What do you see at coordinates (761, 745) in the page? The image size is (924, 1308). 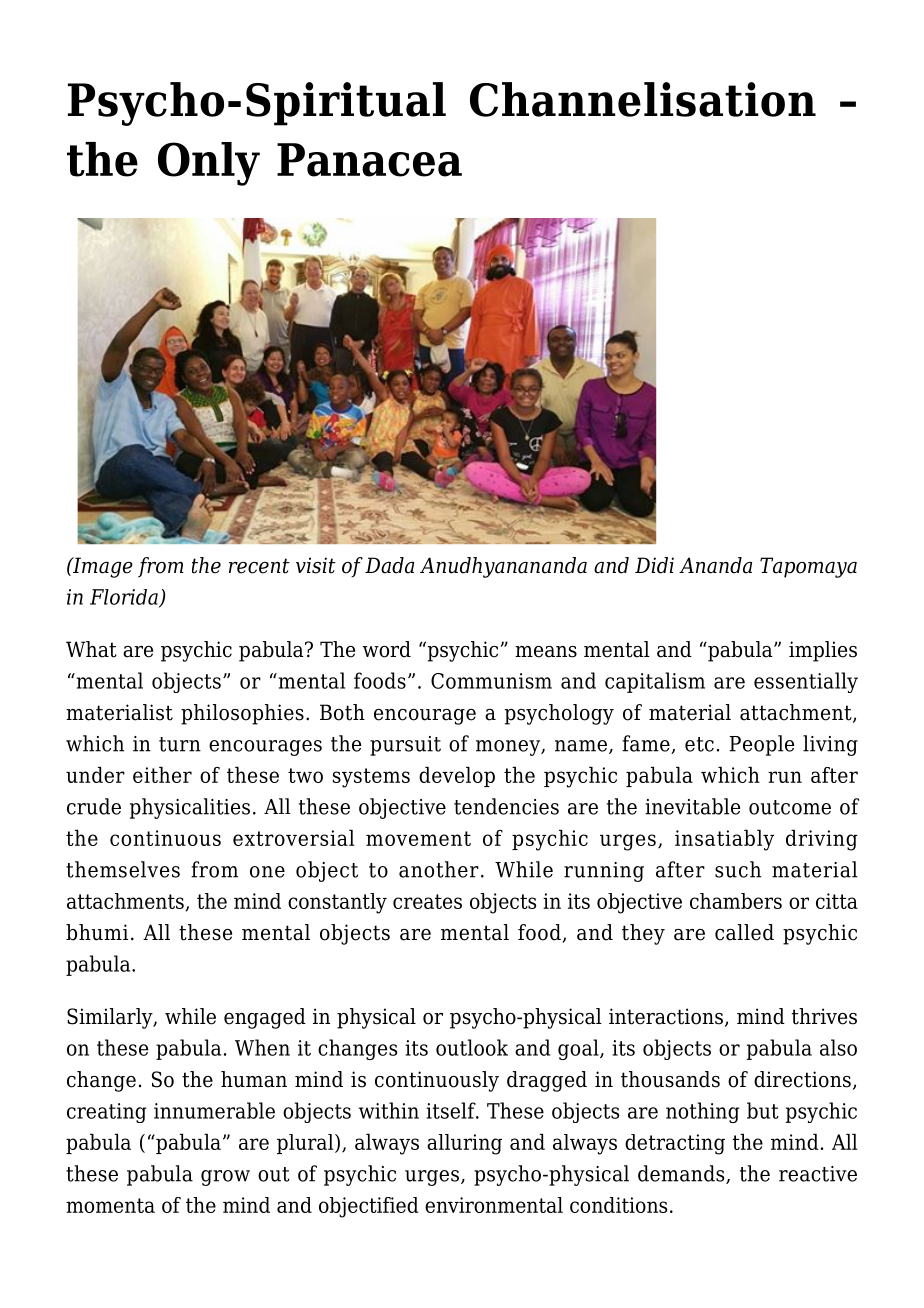 I see `People` at bounding box center [761, 745].
